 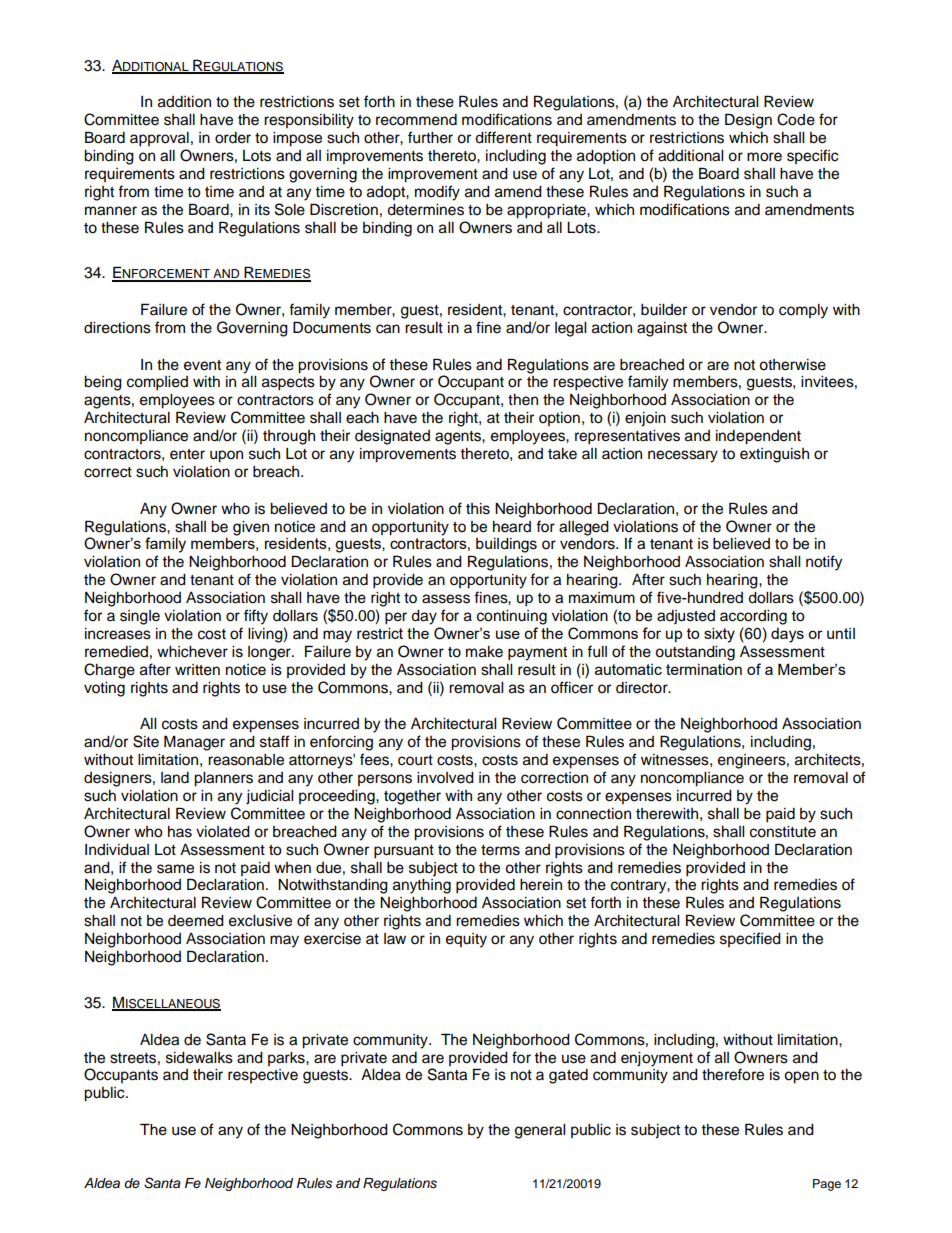 I want to click on Page, so click(x=827, y=1185).
